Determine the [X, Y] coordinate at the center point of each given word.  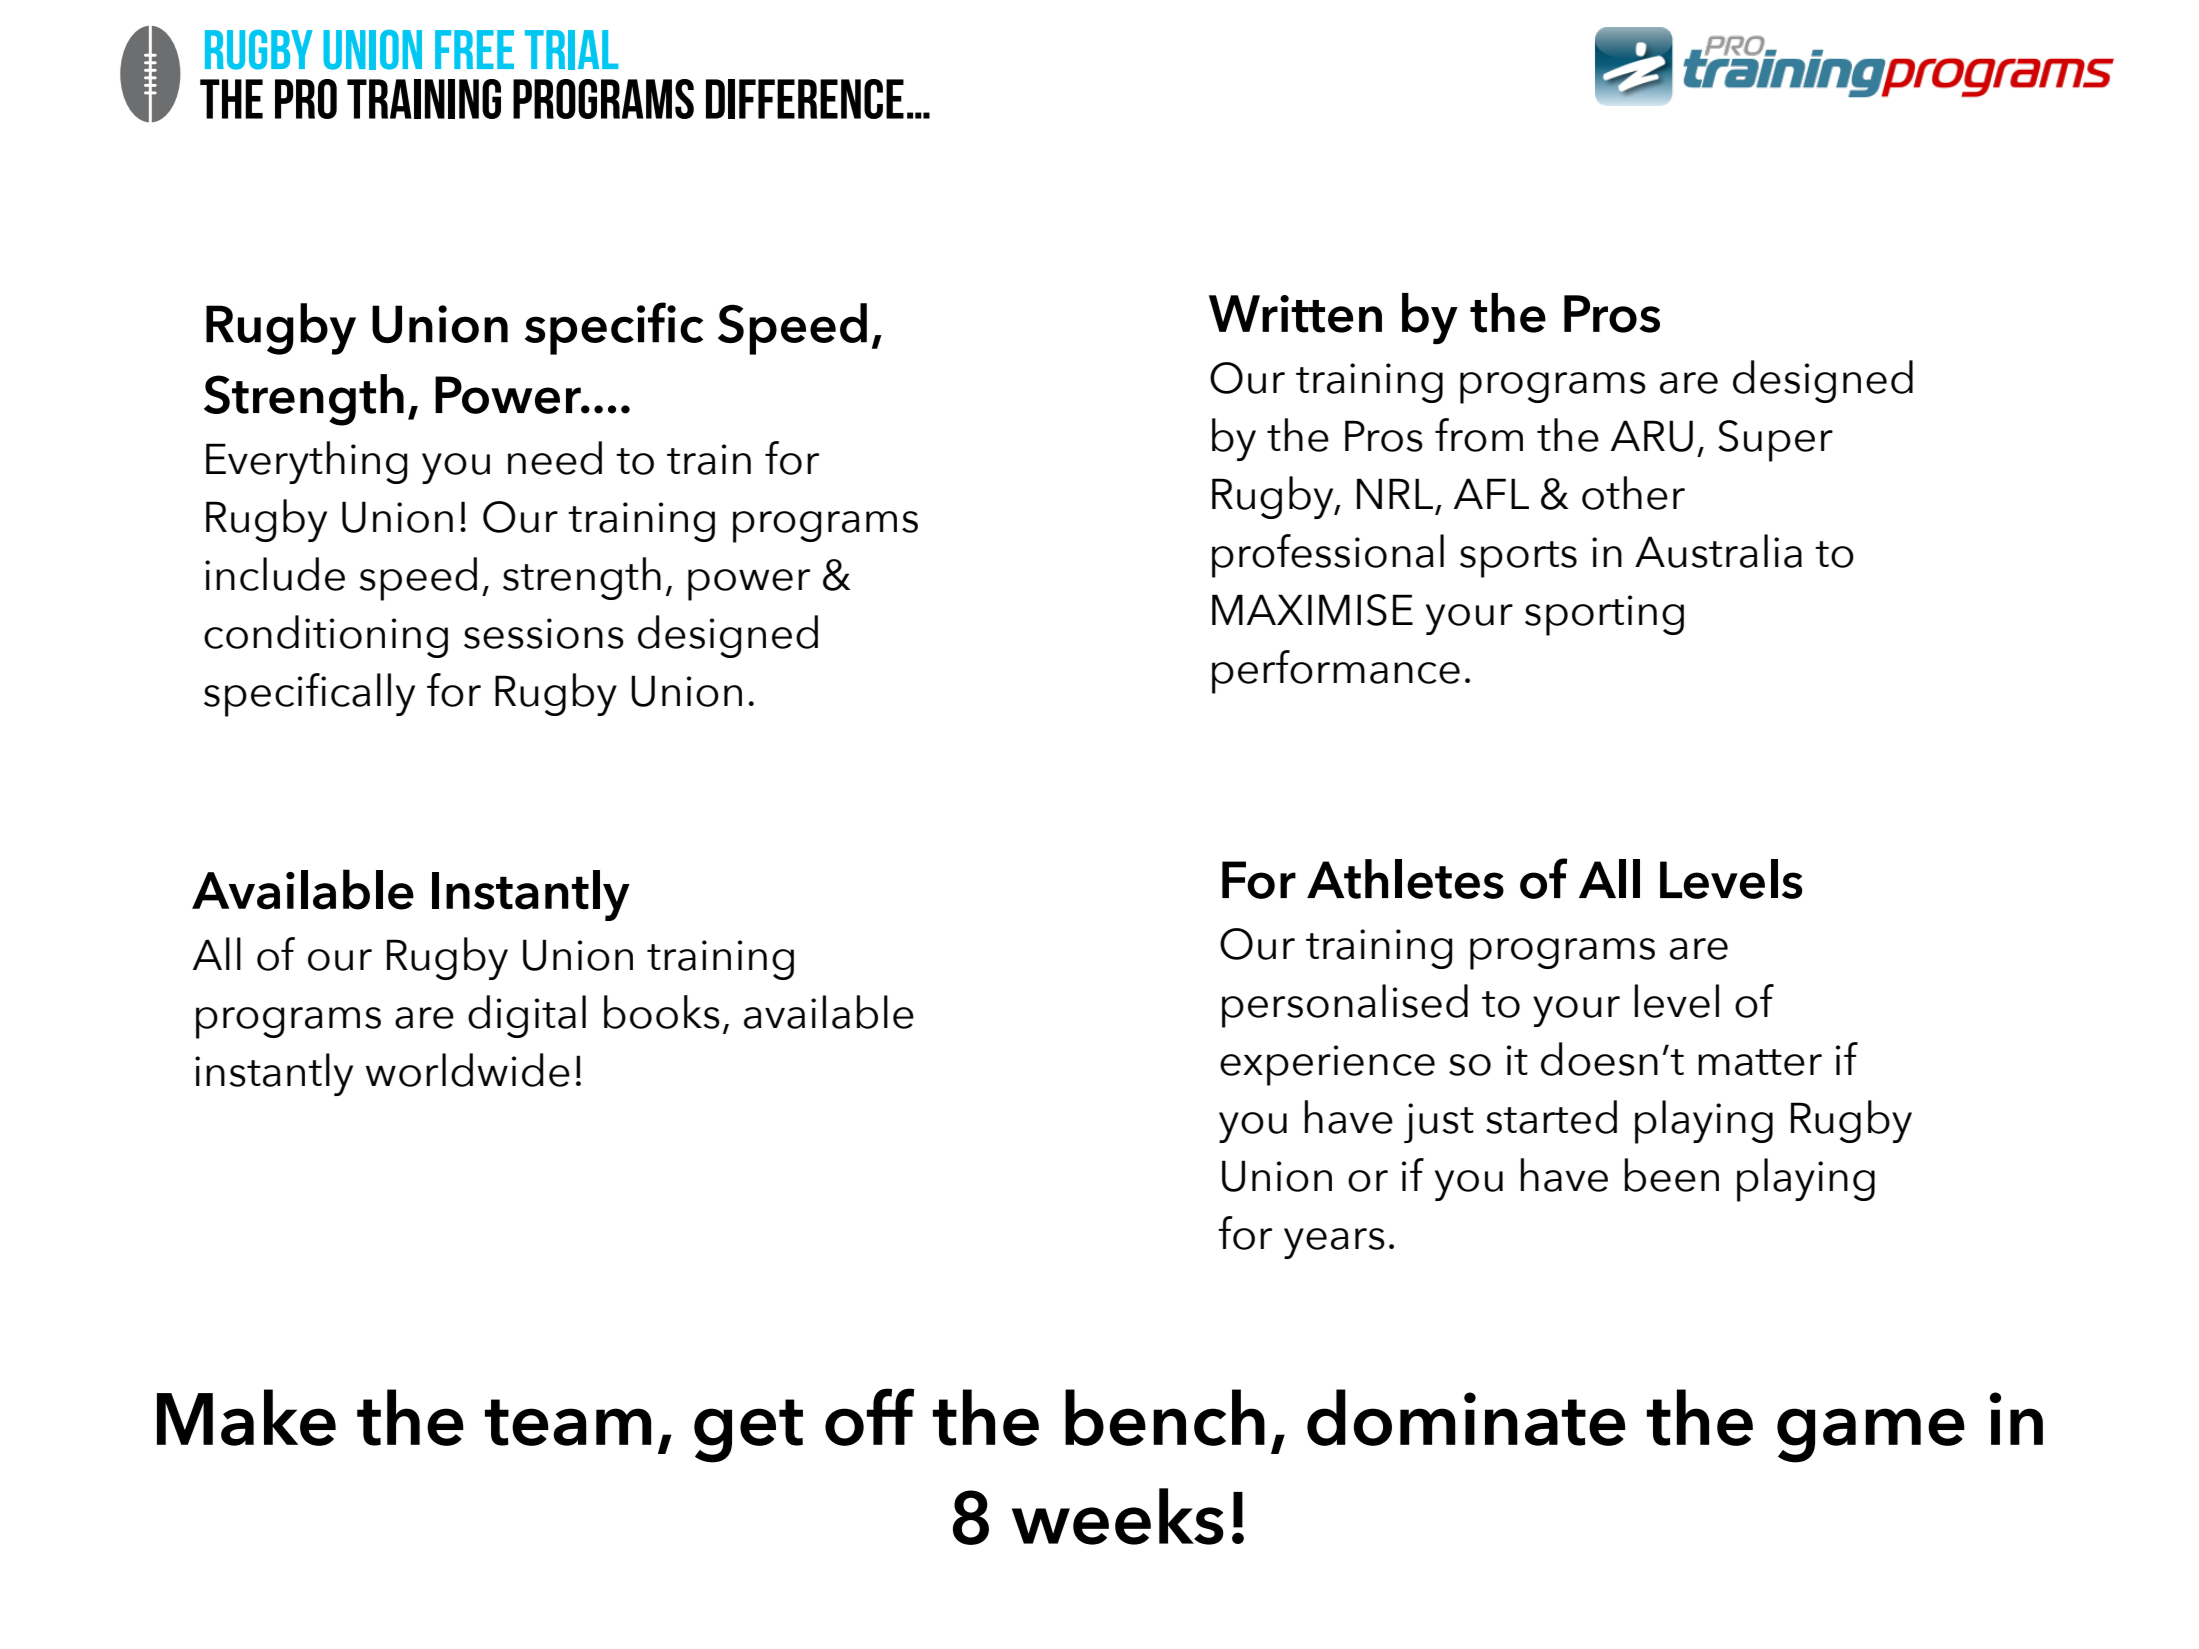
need [555, 458]
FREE [474, 49]
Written [1295, 314]
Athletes [1405, 879]
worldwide [468, 1070]
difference [805, 99]
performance [1336, 672]
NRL [1395, 493]
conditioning [326, 636]
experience [1327, 1065]
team [568, 1422]
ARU [1652, 436]
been [1672, 1175]
